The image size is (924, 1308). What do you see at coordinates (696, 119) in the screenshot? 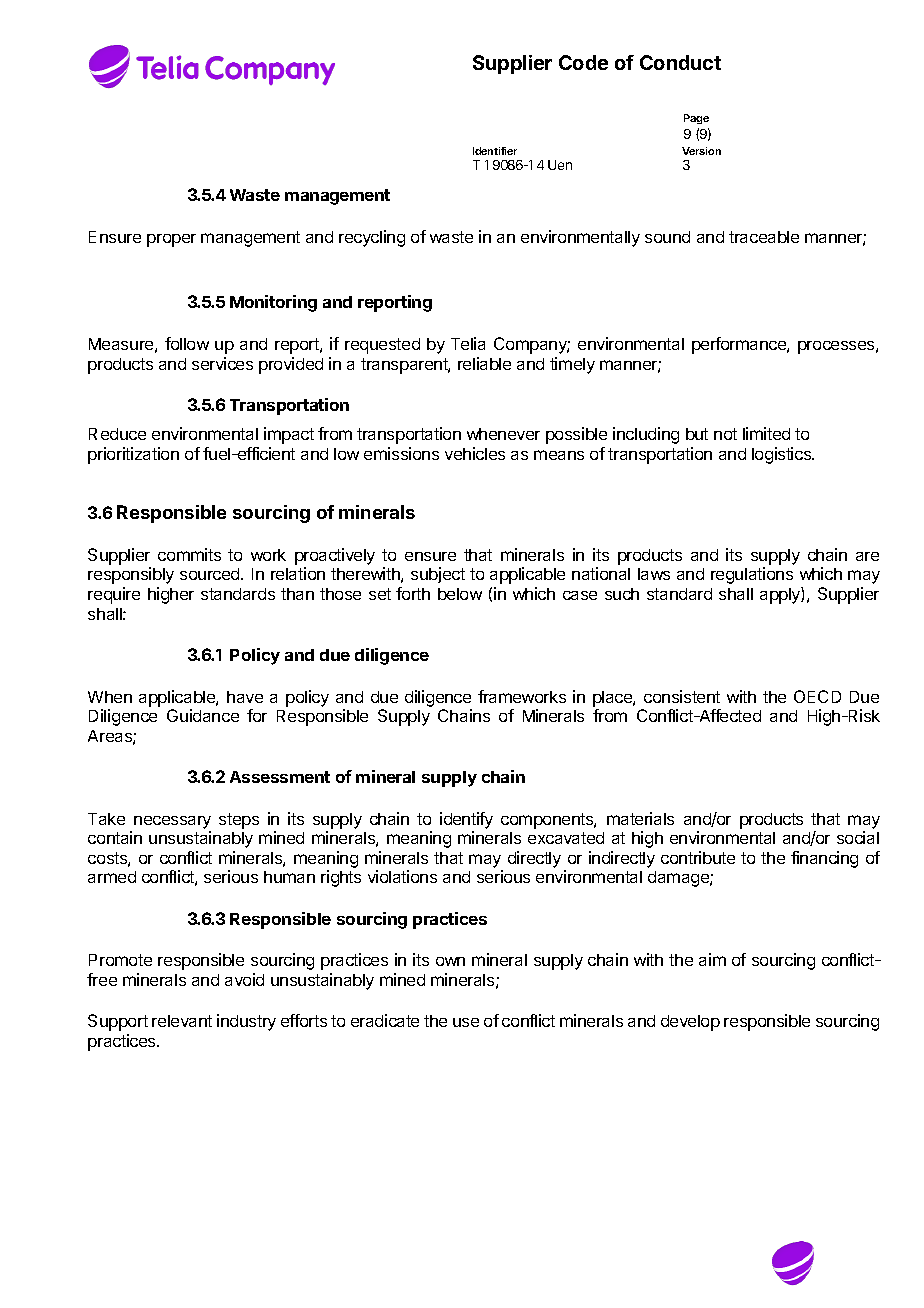
I see `Page` at bounding box center [696, 119].
